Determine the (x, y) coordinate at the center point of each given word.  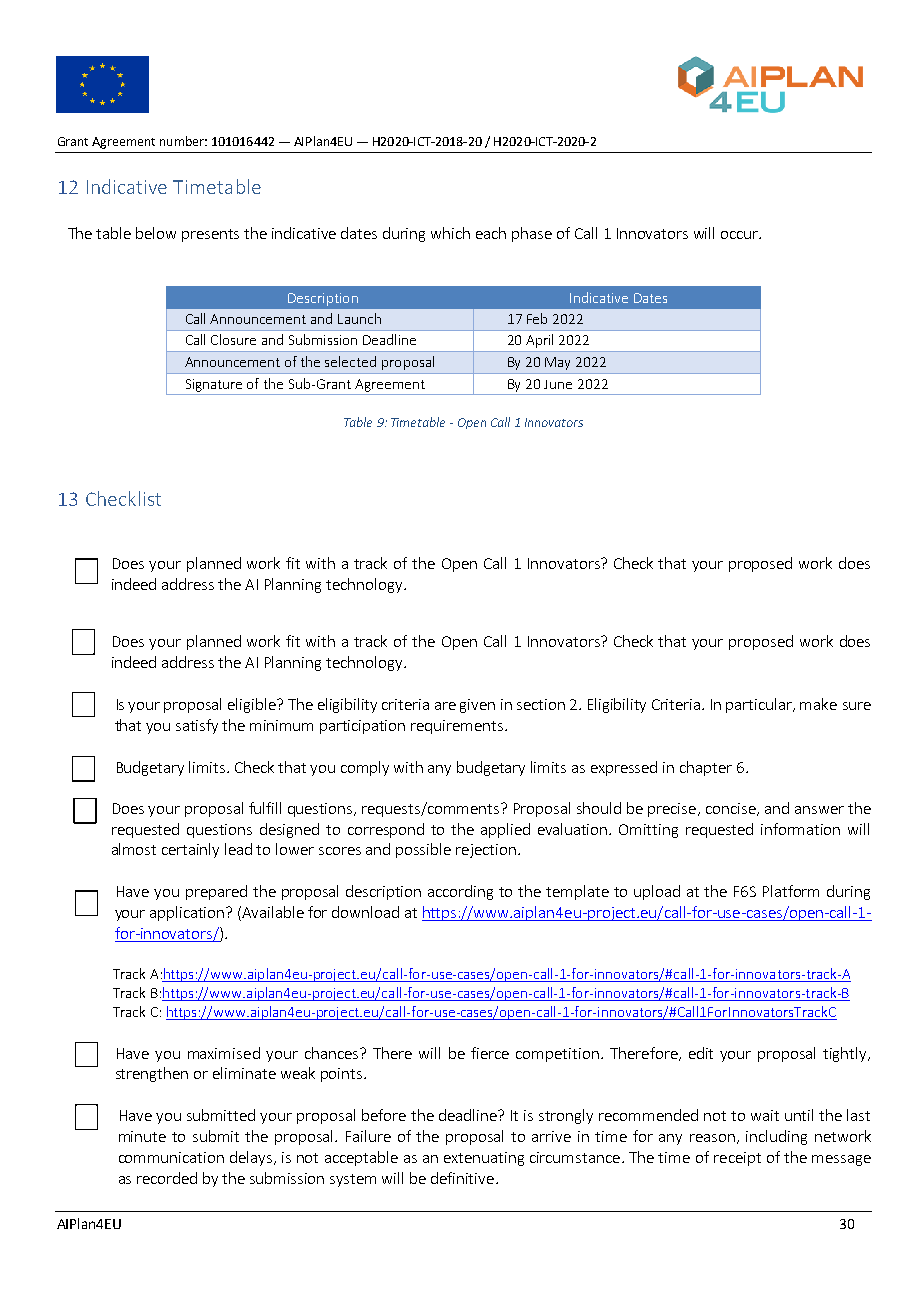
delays (251, 1158)
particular (760, 705)
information (800, 829)
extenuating (484, 1159)
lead (238, 849)
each (491, 233)
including (776, 1137)
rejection (486, 851)
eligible (253, 705)
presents (210, 235)
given (477, 706)
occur (740, 235)
